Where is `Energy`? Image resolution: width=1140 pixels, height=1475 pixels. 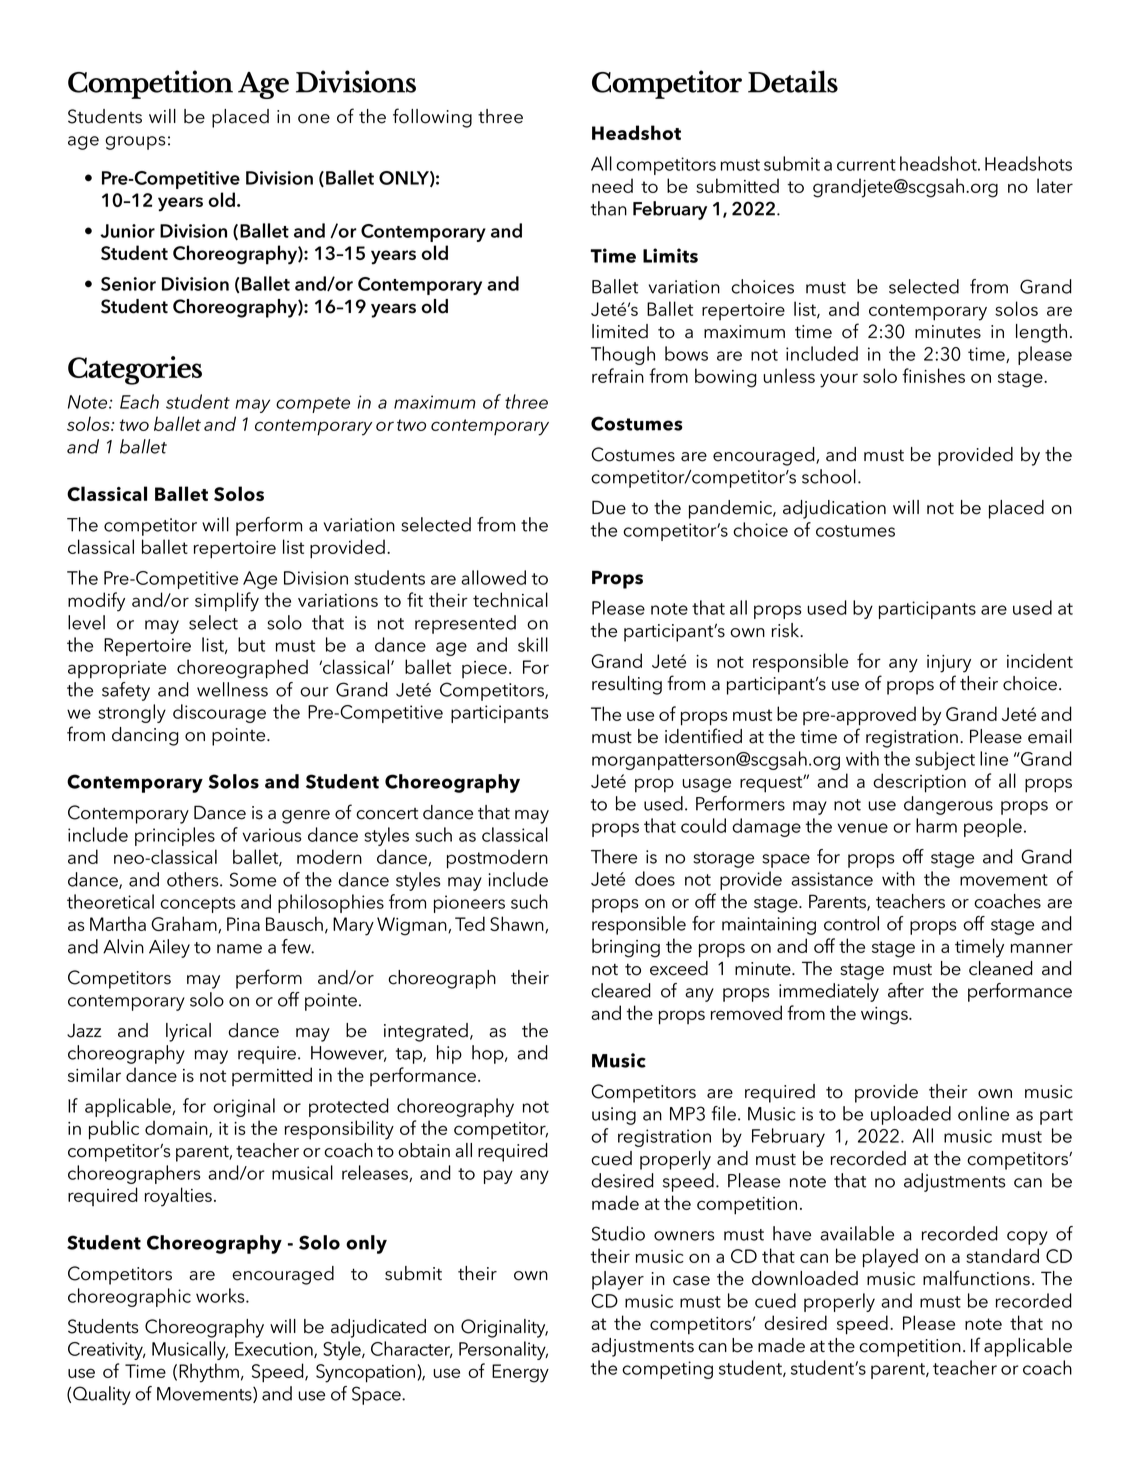 Energy is located at coordinates (520, 1373).
